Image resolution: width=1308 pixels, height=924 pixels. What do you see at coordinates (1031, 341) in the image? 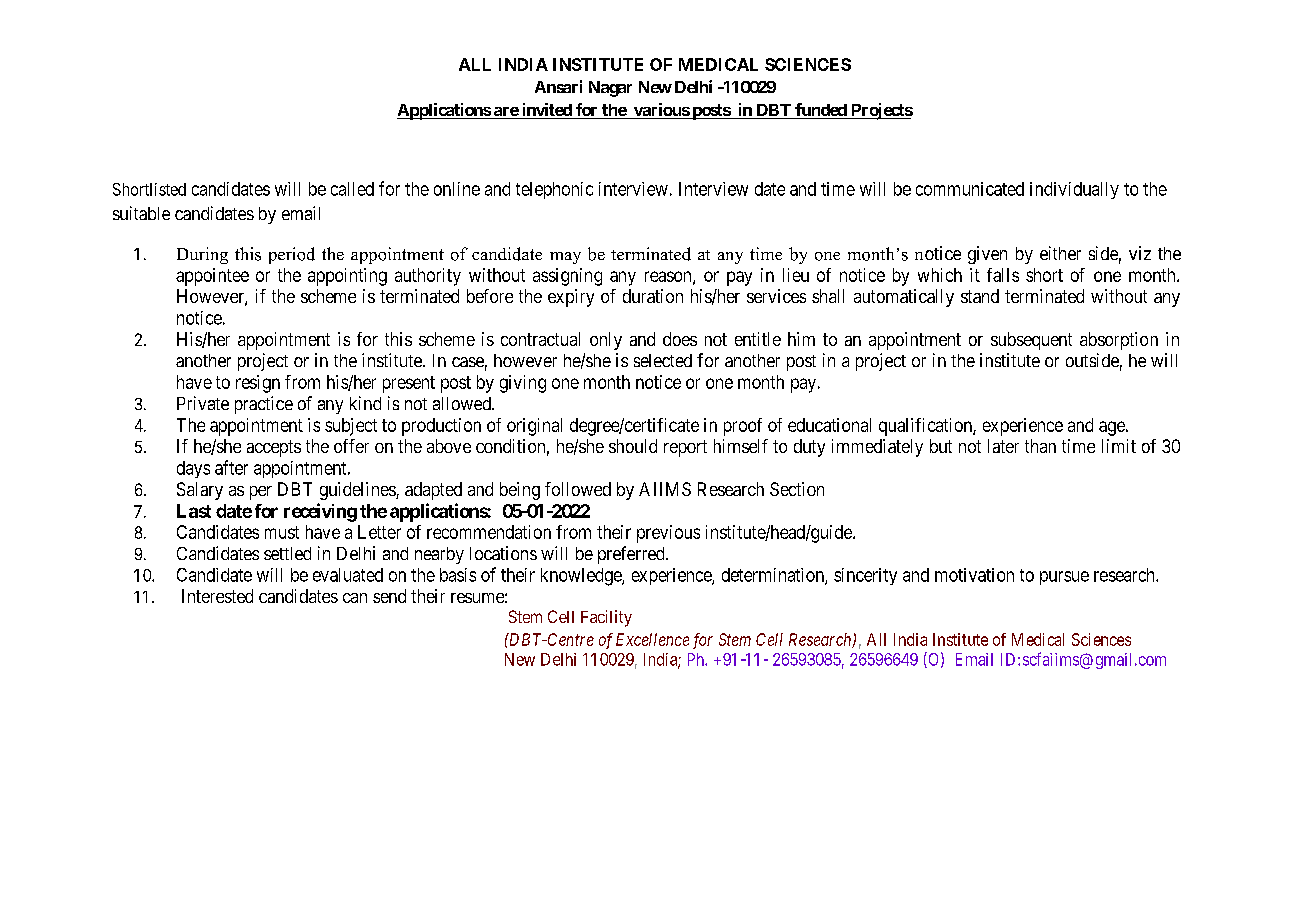
I see `subsequent` at bounding box center [1031, 341].
